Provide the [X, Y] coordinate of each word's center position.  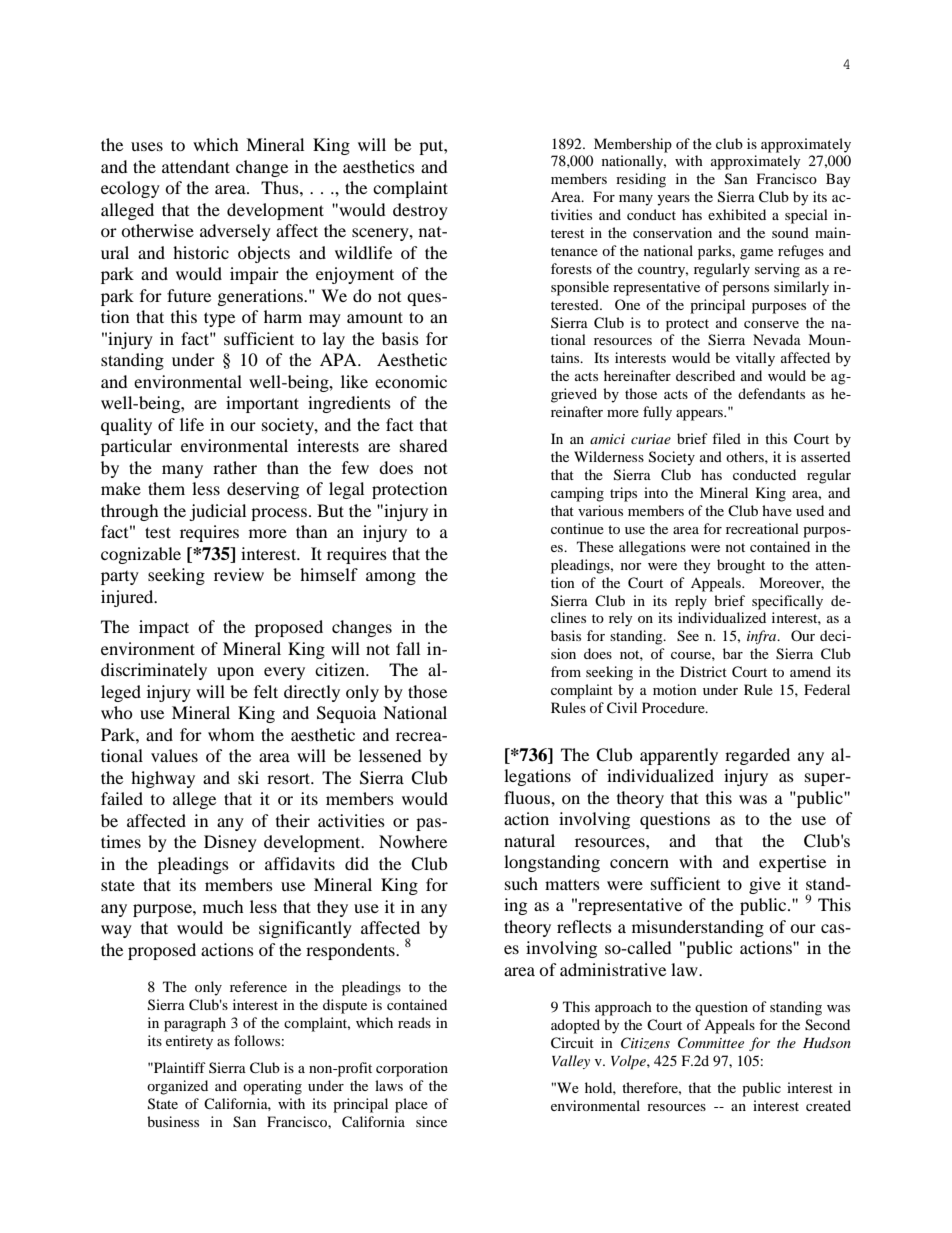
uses [147, 146]
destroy [420, 211]
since [431, 1121]
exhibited [737, 214]
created [828, 1105]
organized [177, 1087]
